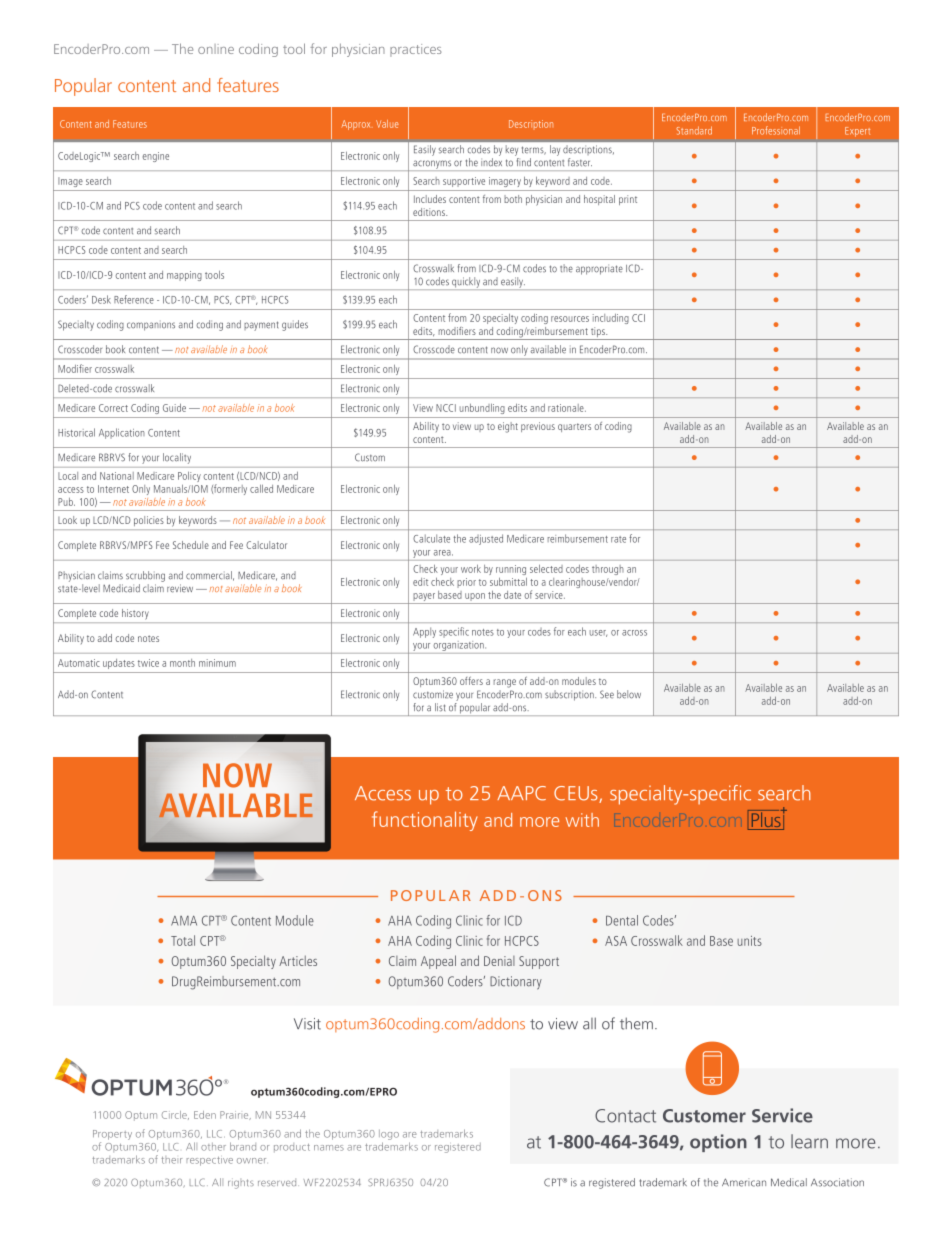  Describe the element at coordinates (508, 427) in the screenshot. I see `eight` at that location.
